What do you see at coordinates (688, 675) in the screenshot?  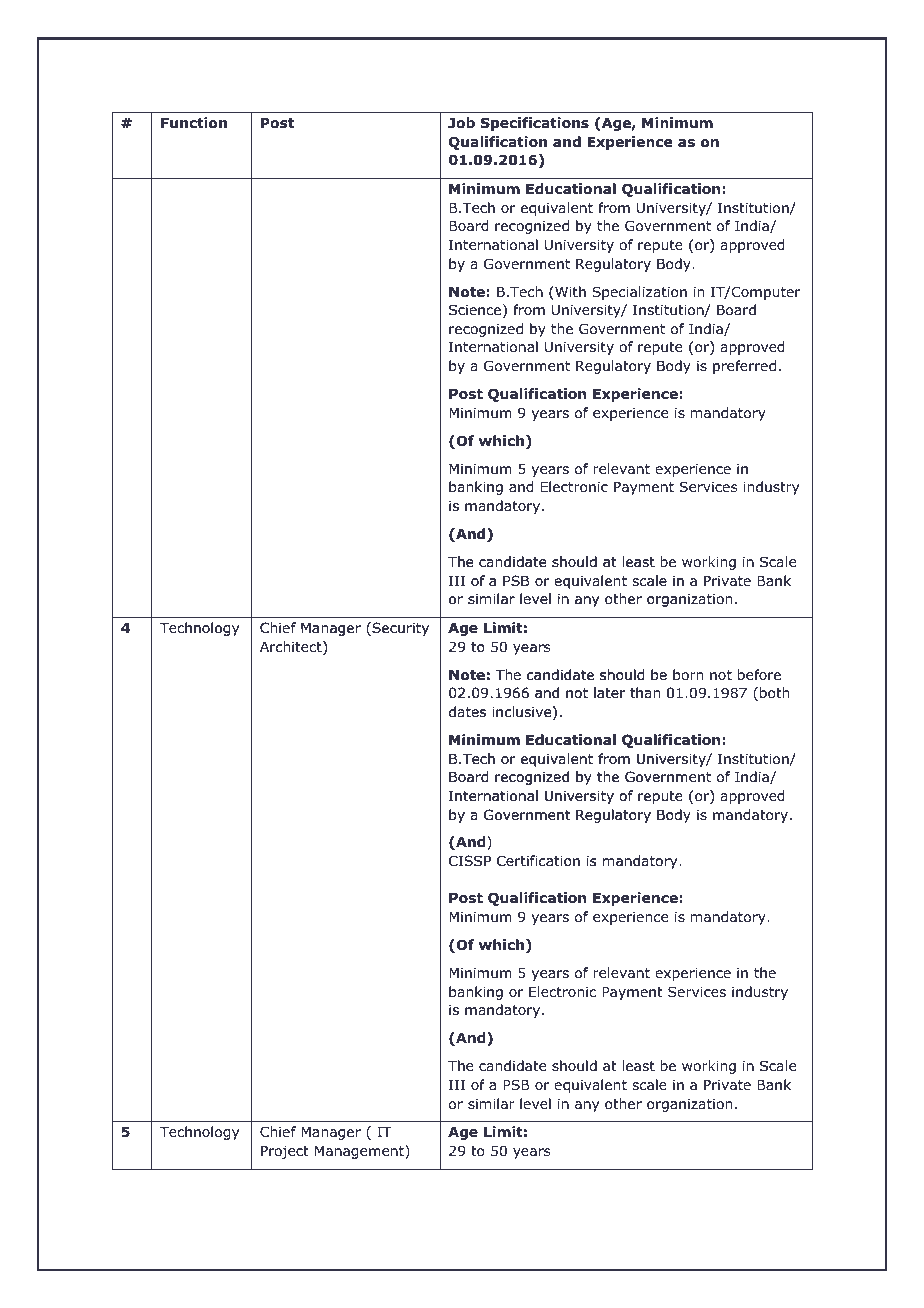 I see `born` at bounding box center [688, 675].
